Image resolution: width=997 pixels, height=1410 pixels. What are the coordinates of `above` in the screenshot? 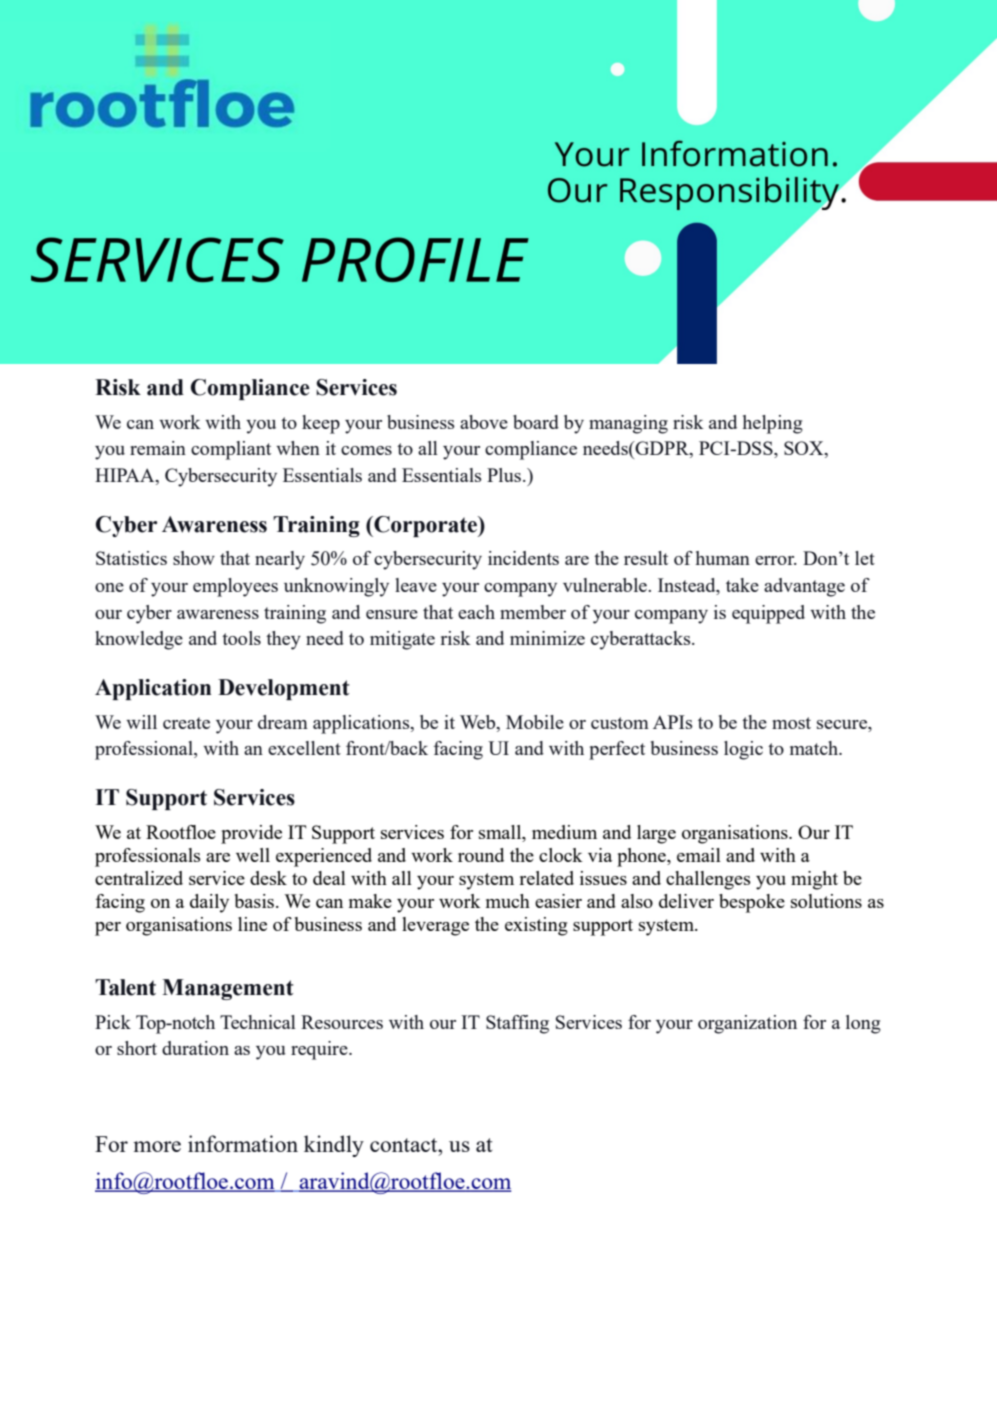 It's located at (484, 422).
